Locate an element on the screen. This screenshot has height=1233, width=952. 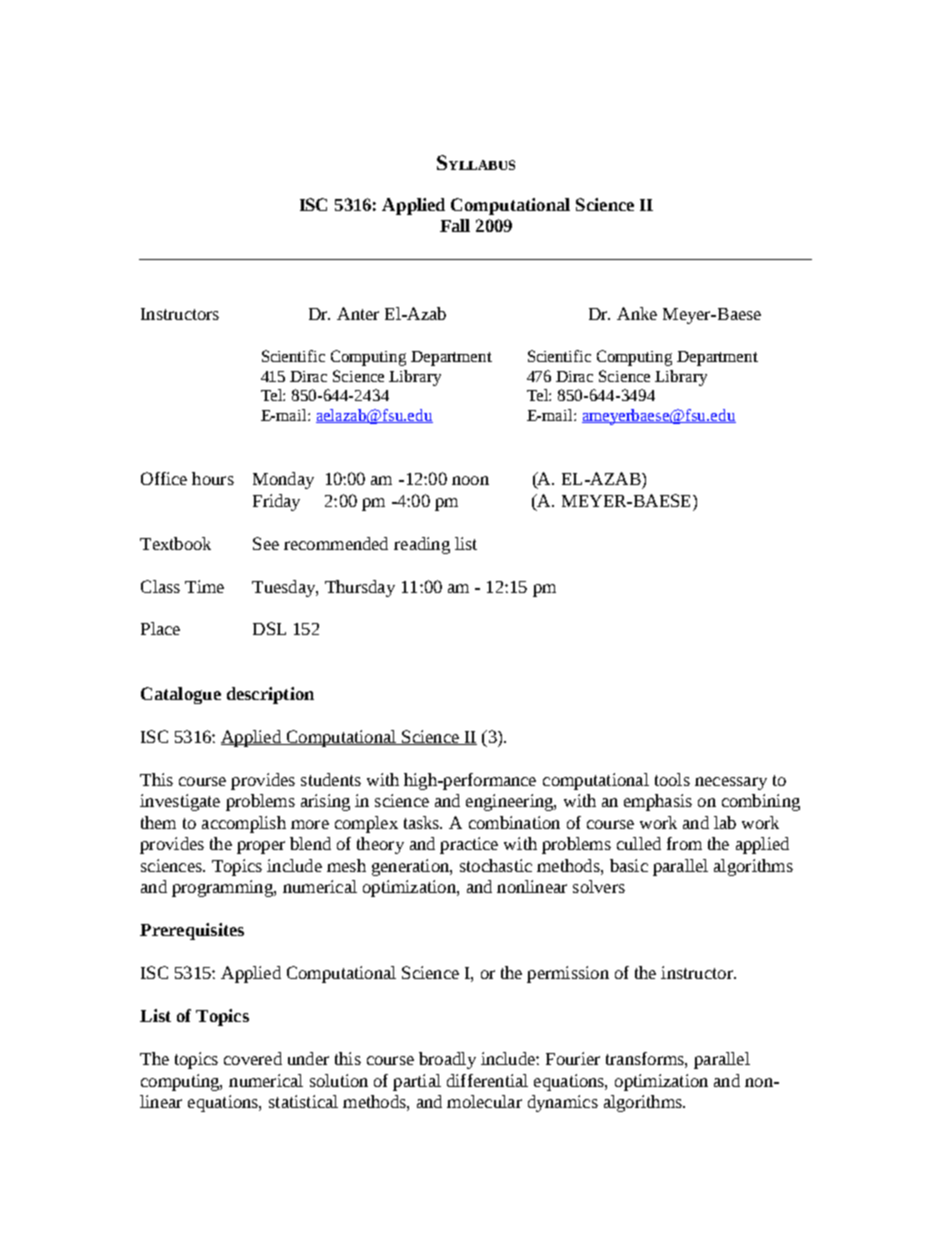
description is located at coordinates (270, 695).
